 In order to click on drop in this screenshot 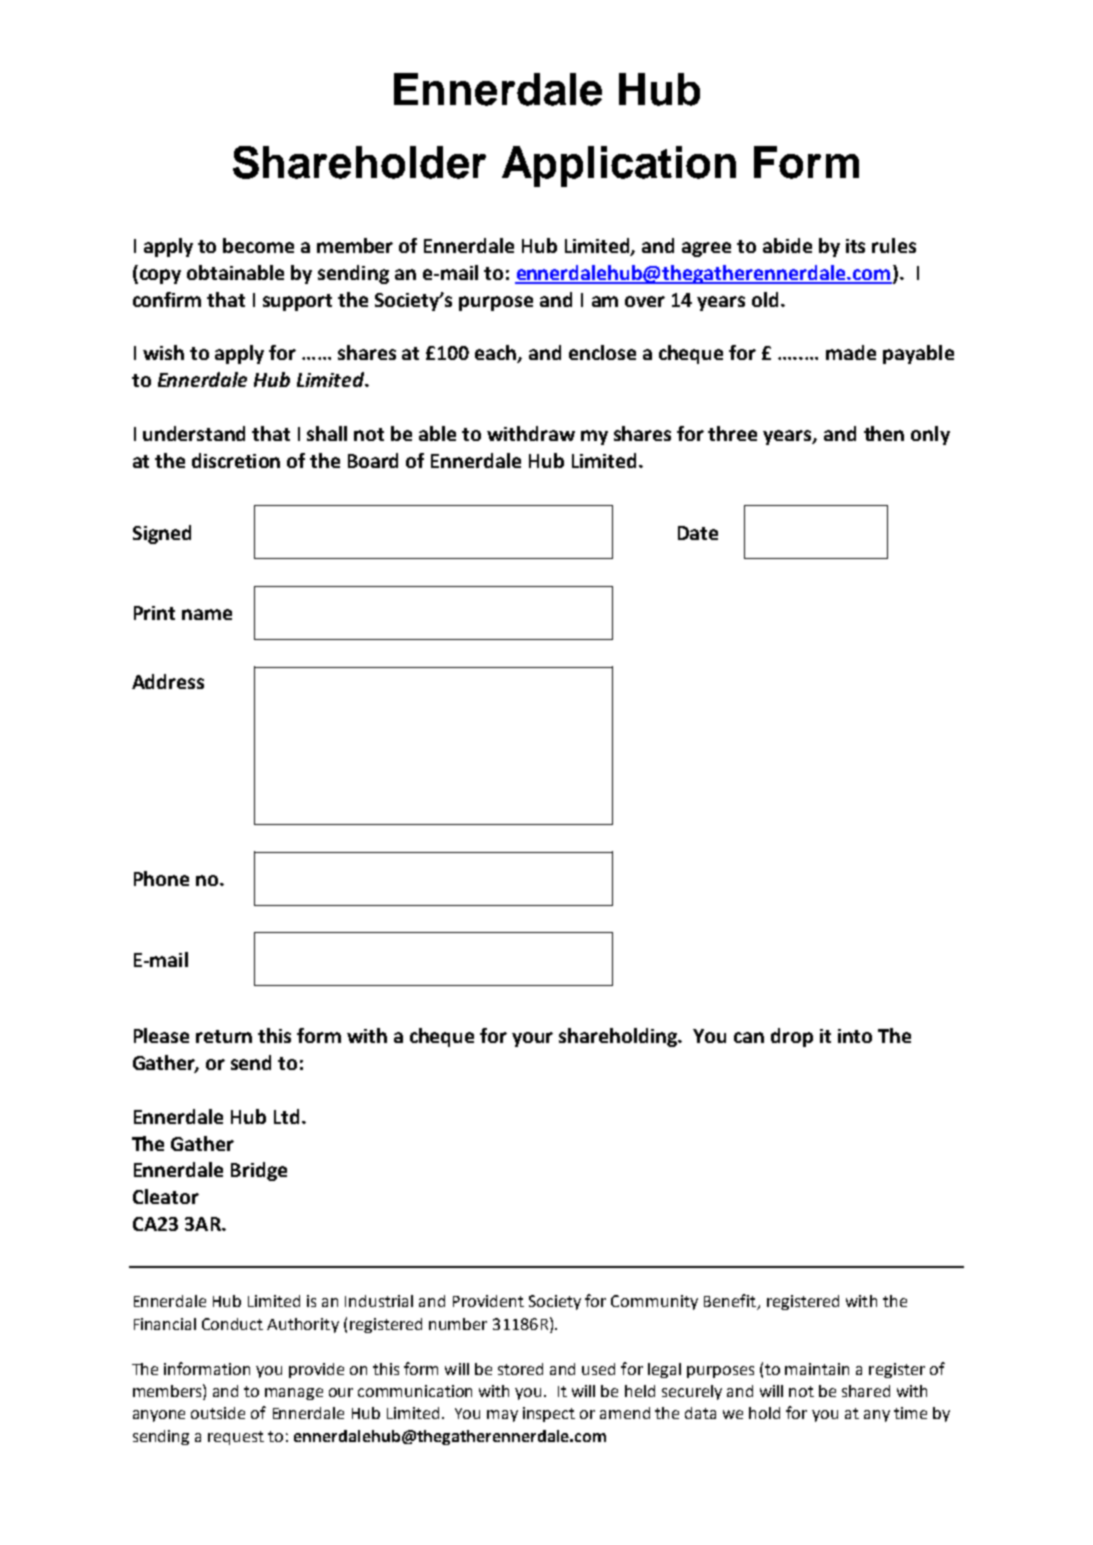, I will do `click(792, 1037)`.
